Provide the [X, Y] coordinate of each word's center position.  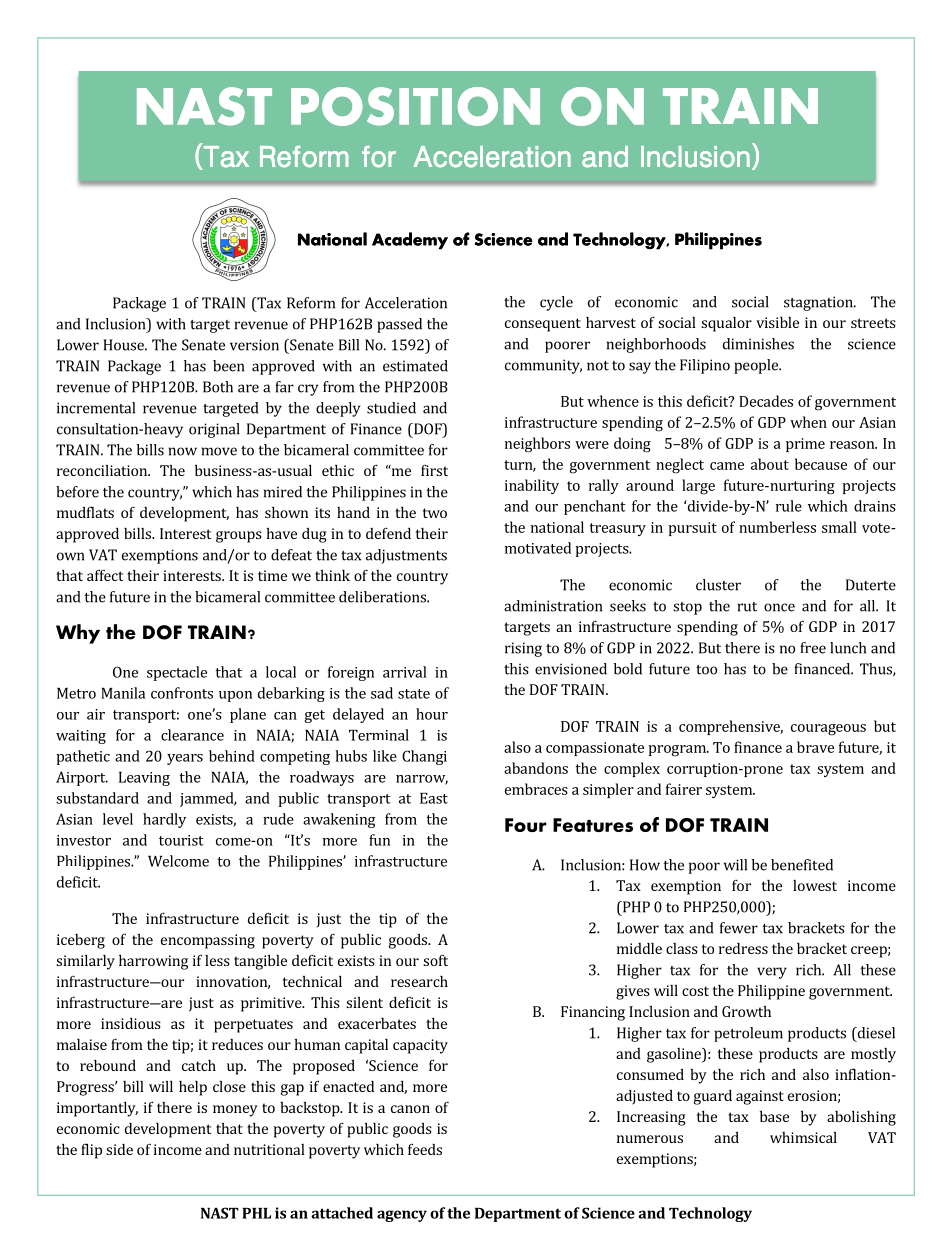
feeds [425, 1149]
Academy [410, 241]
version [254, 345]
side [119, 1149]
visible [777, 322]
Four [526, 825]
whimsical [803, 1137]
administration [553, 606]
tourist [181, 840]
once [779, 607]
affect [105, 575]
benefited [802, 865]
